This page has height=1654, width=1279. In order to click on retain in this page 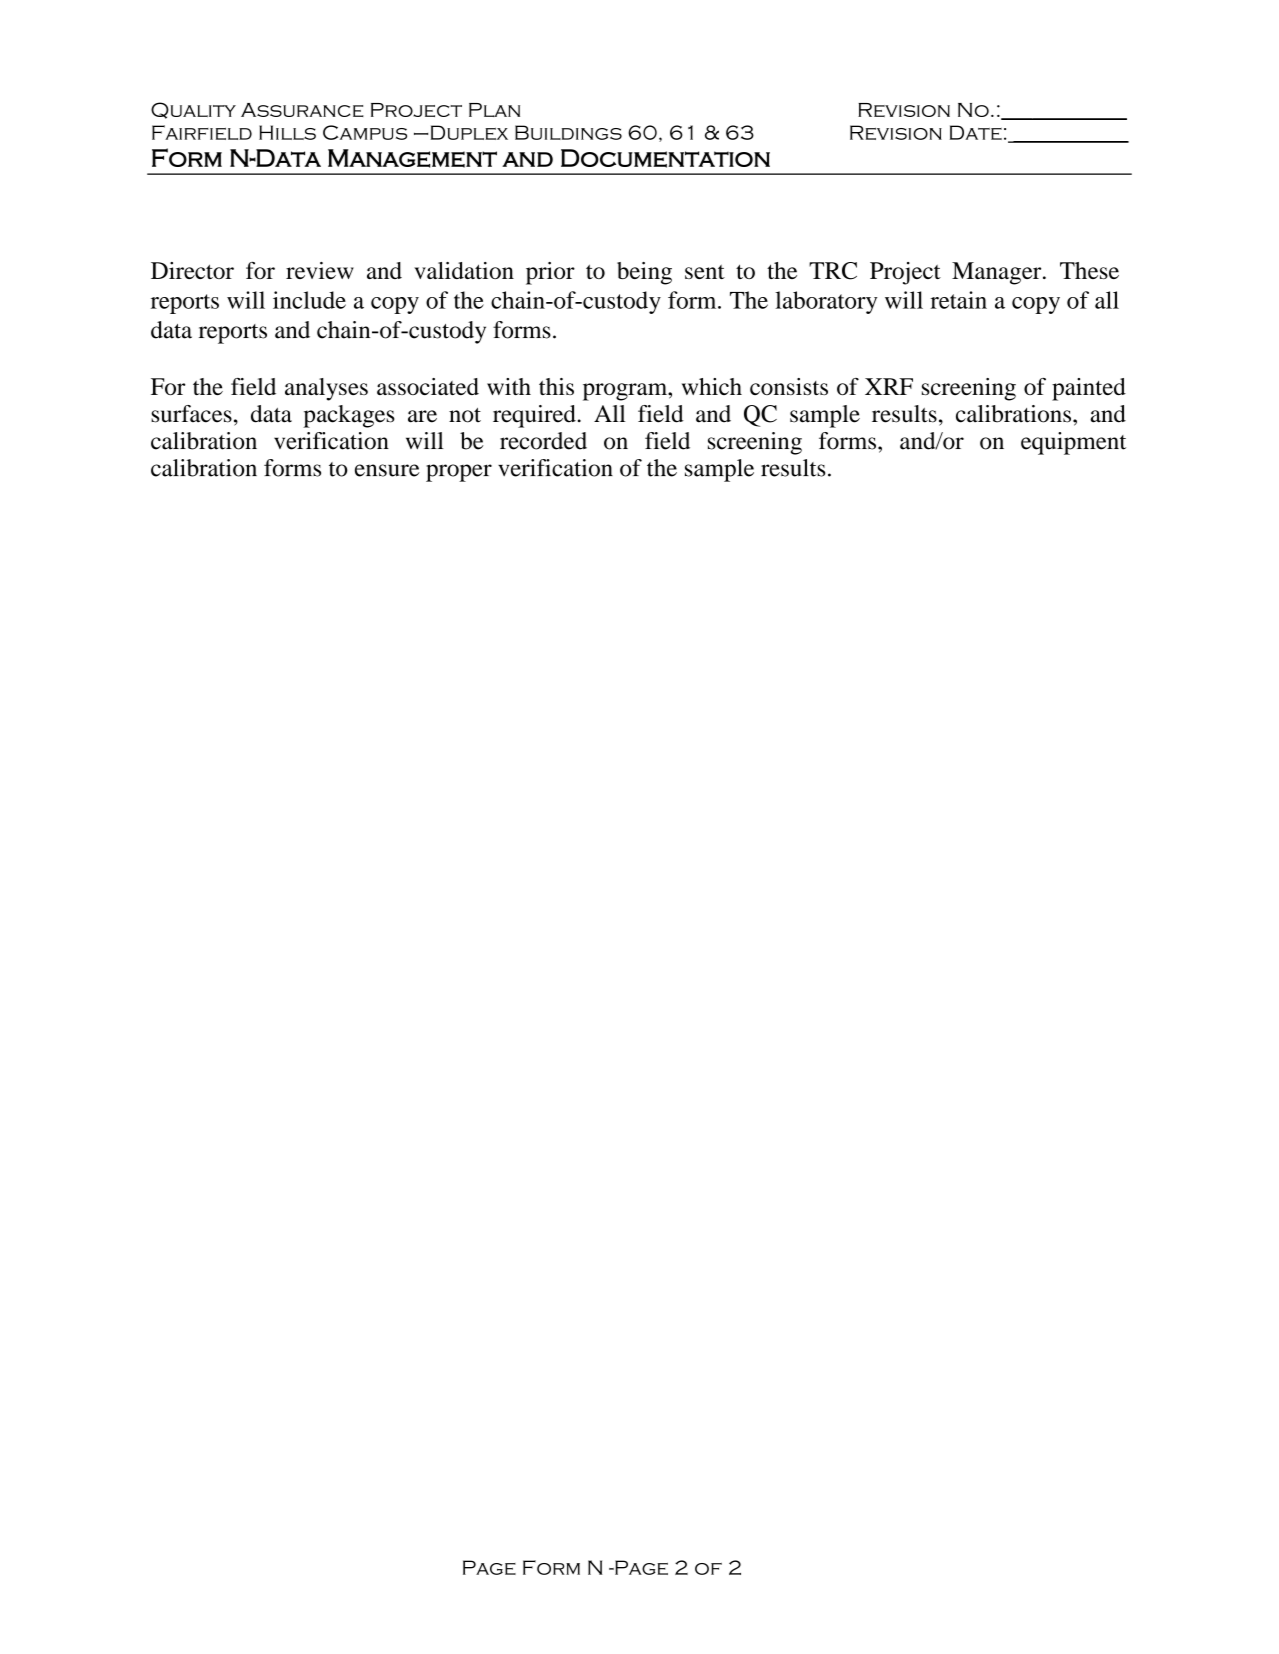, I will do `click(958, 300)`.
